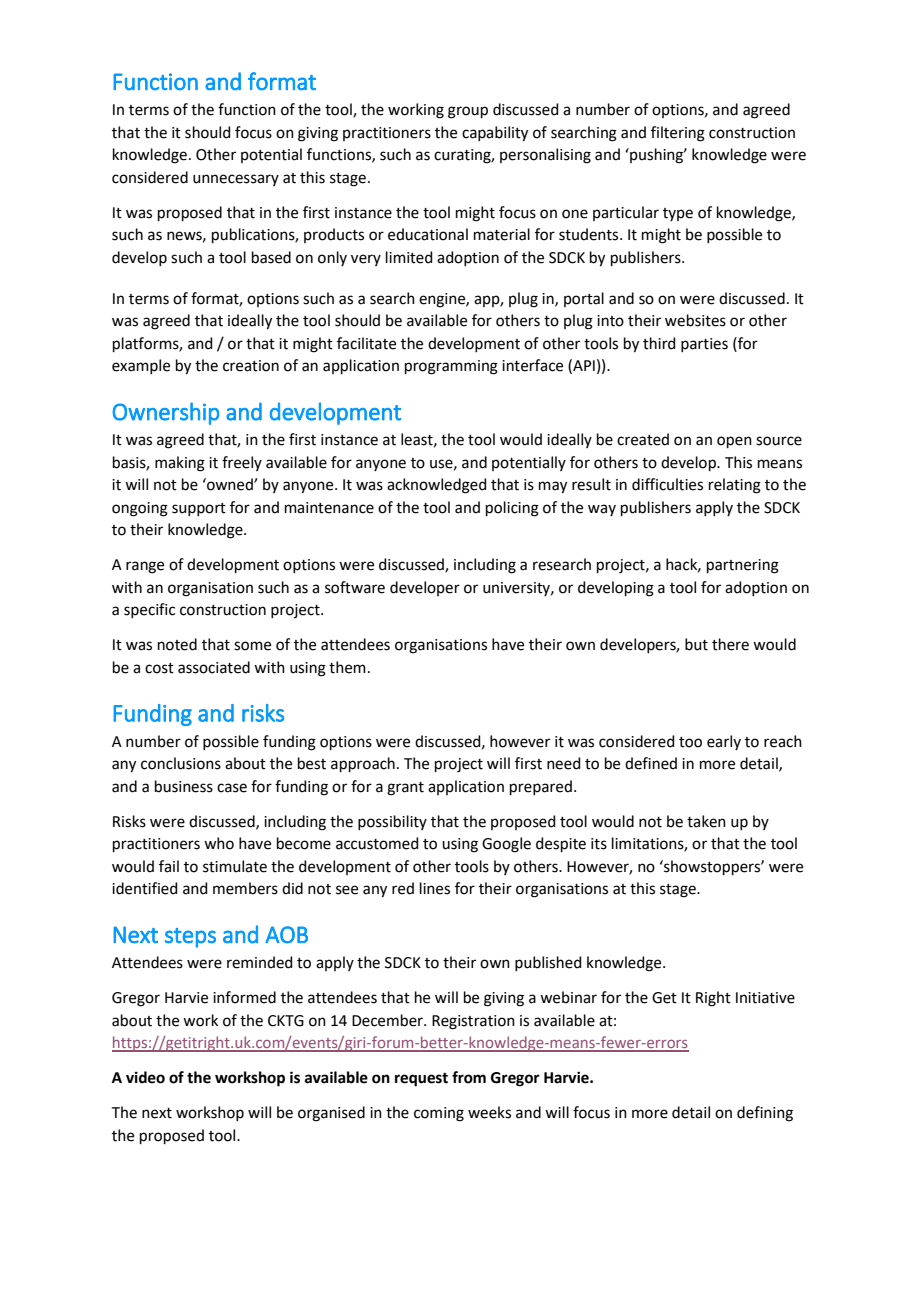 The height and width of the page is (1308, 924). I want to click on unnecessary, so click(236, 180).
